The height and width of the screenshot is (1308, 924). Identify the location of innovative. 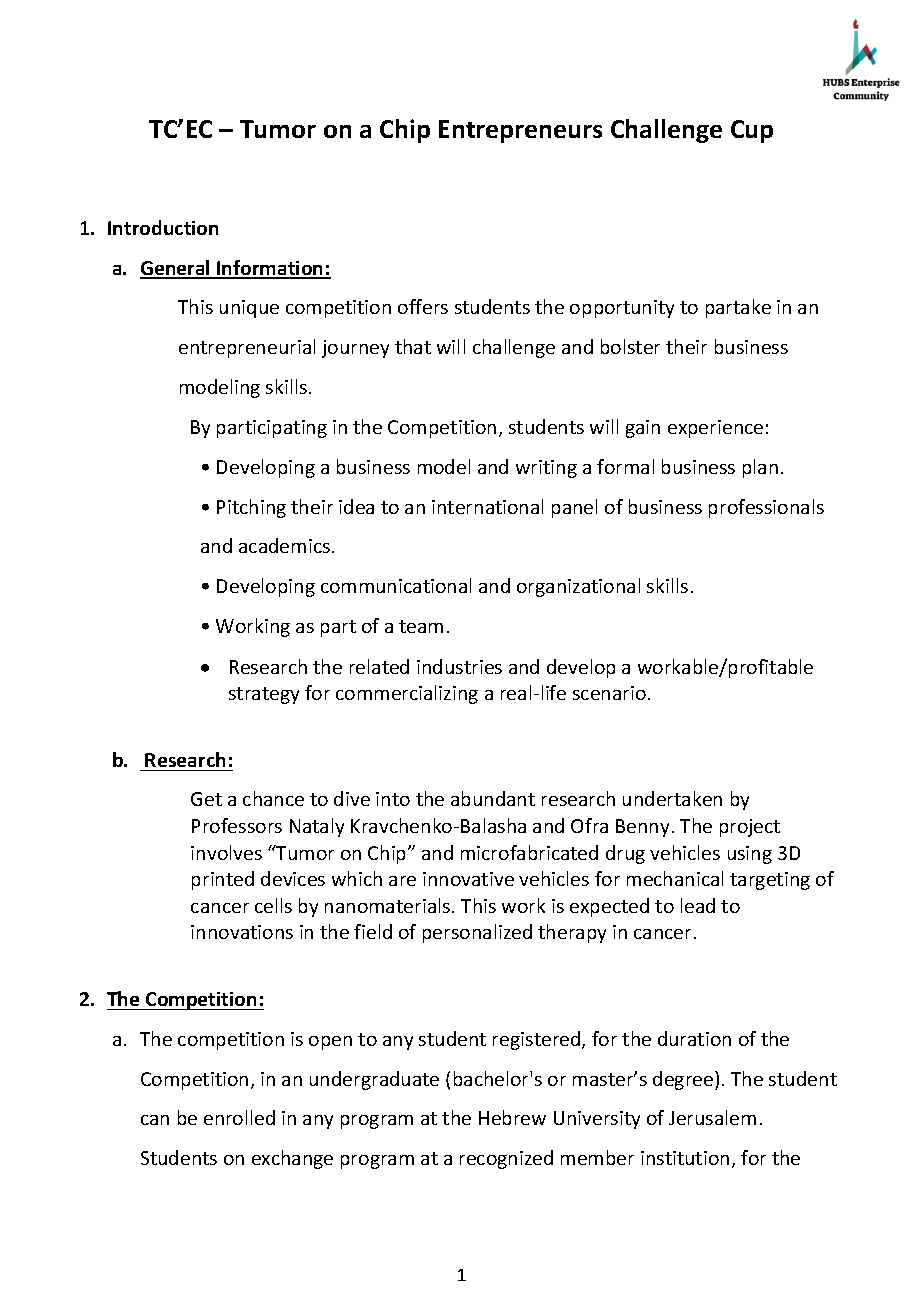
(468, 879).
